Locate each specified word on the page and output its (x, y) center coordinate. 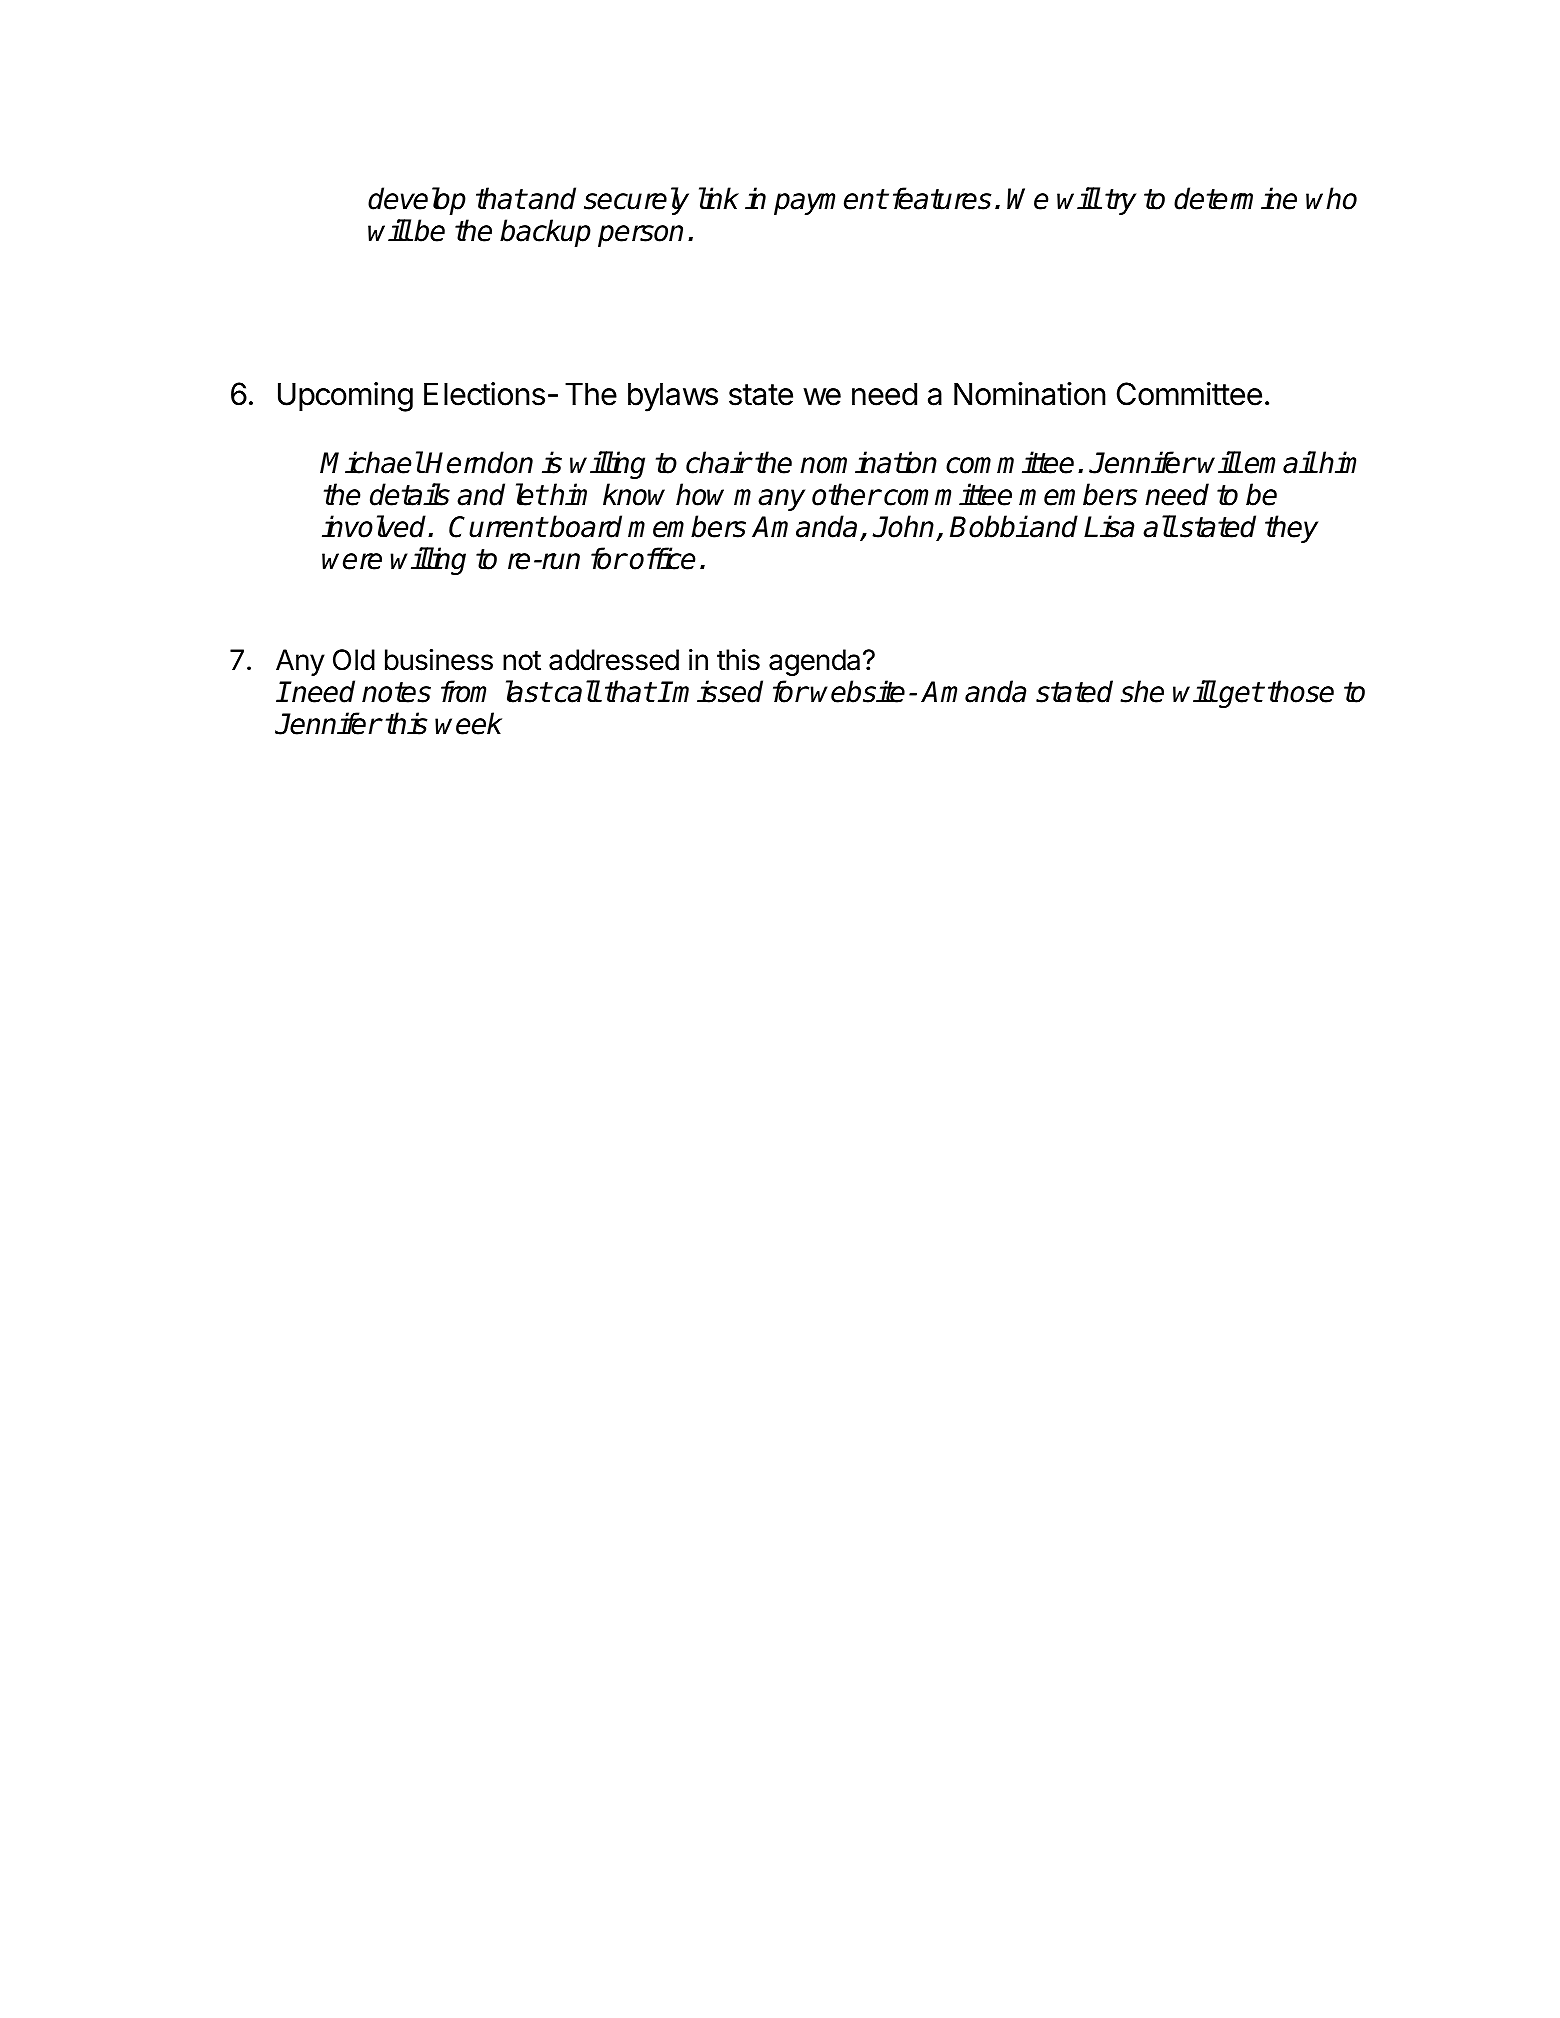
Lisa (1109, 526)
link (719, 198)
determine (1235, 198)
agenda (814, 662)
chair (718, 462)
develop (417, 201)
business (439, 660)
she (1142, 691)
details (410, 494)
